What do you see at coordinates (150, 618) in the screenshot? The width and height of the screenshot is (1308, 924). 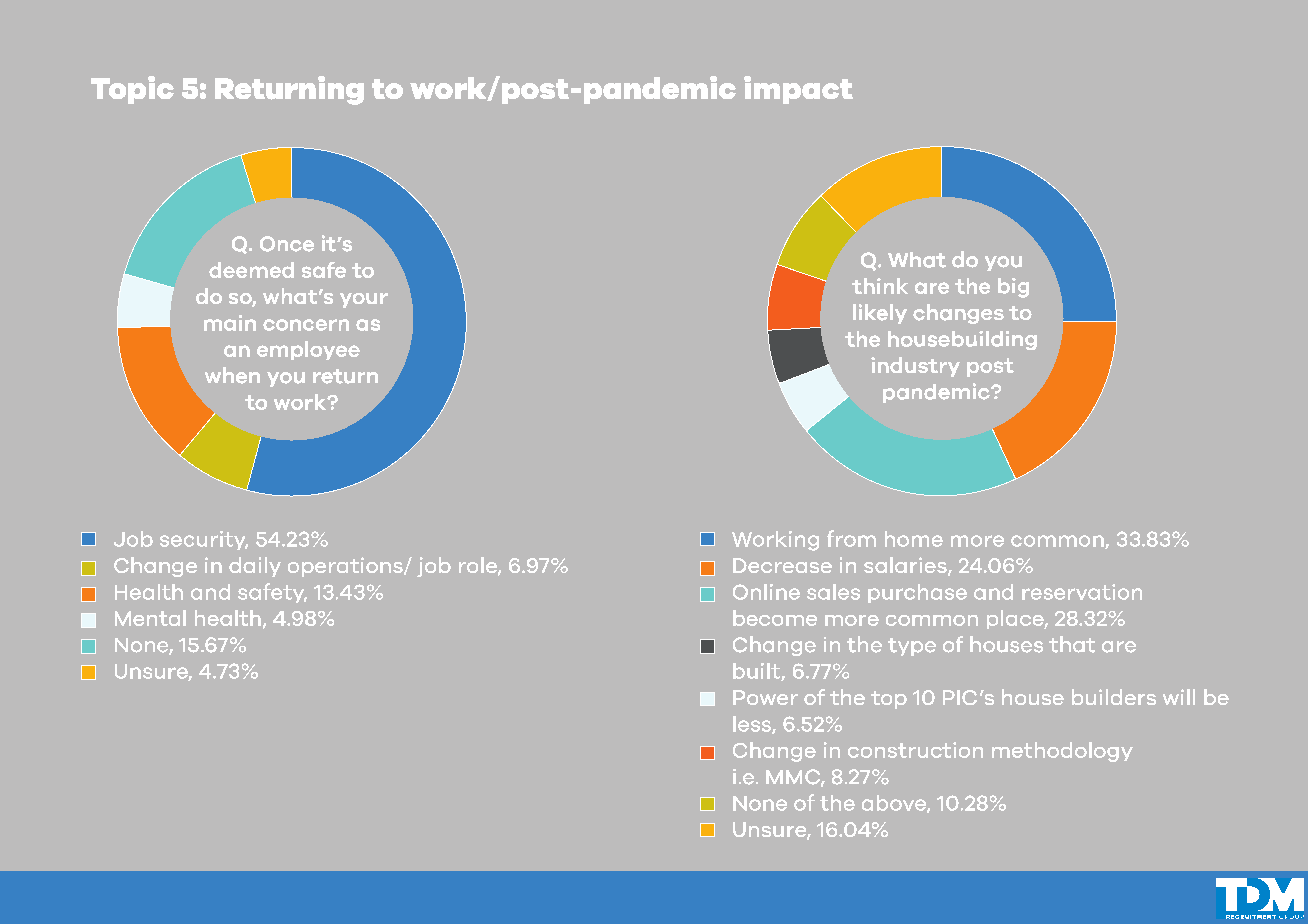 I see `Mental` at bounding box center [150, 618].
